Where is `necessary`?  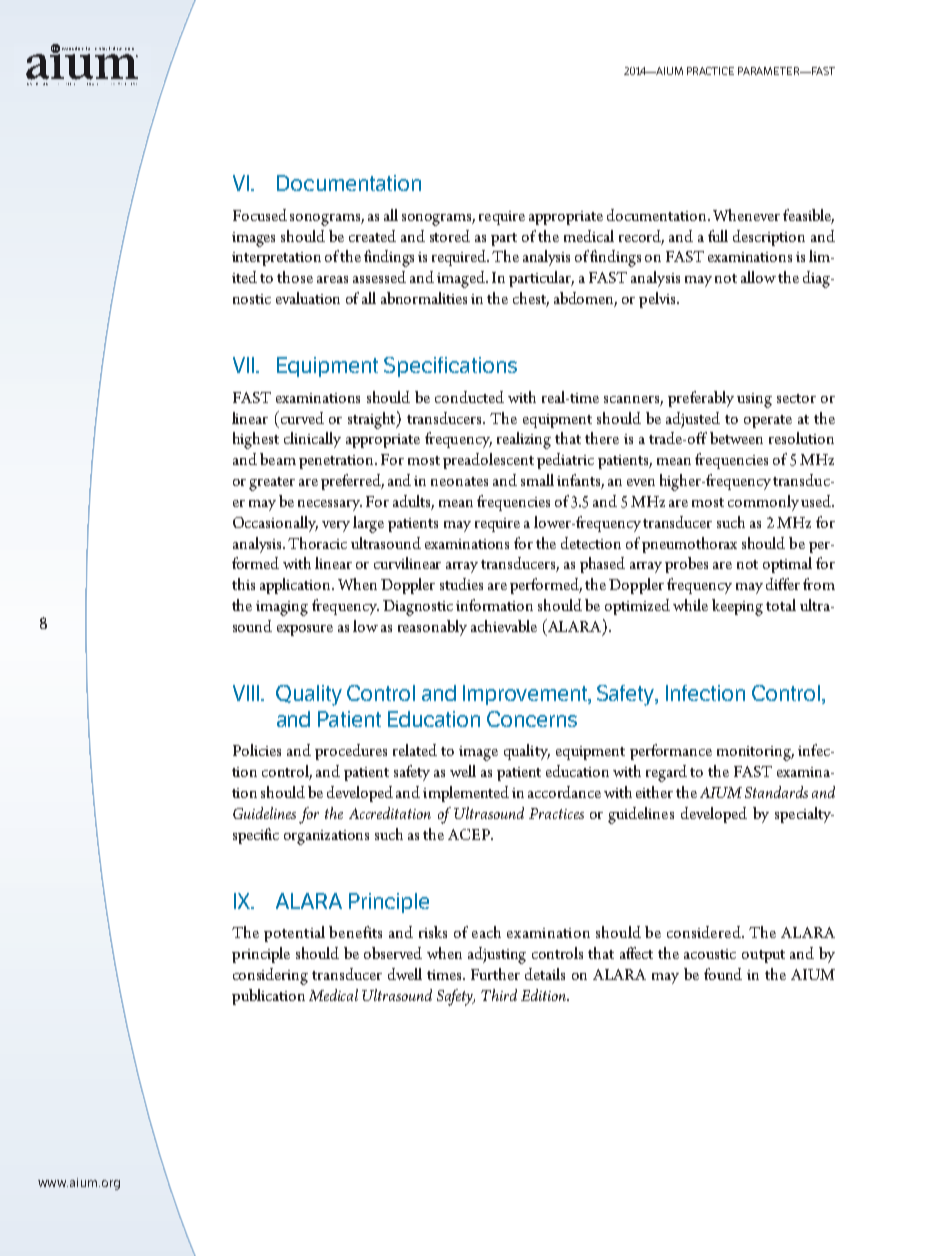 necessary is located at coordinates (330, 505).
